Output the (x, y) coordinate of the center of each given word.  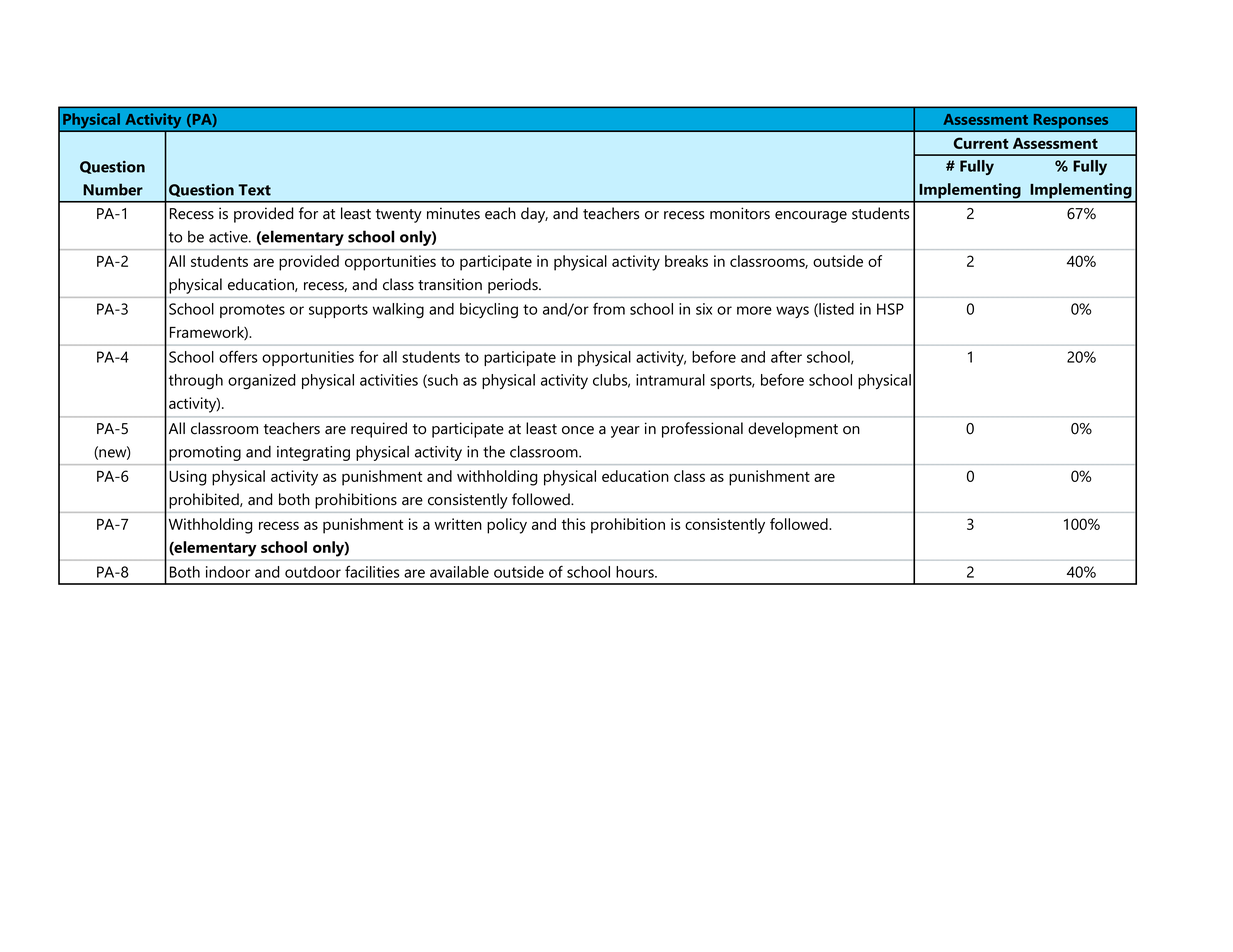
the (494, 451)
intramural (670, 380)
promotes (252, 311)
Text (254, 190)
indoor (228, 572)
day (534, 215)
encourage (811, 217)
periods (514, 286)
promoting (205, 453)
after (786, 357)
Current (981, 143)
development (793, 430)
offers (238, 357)
